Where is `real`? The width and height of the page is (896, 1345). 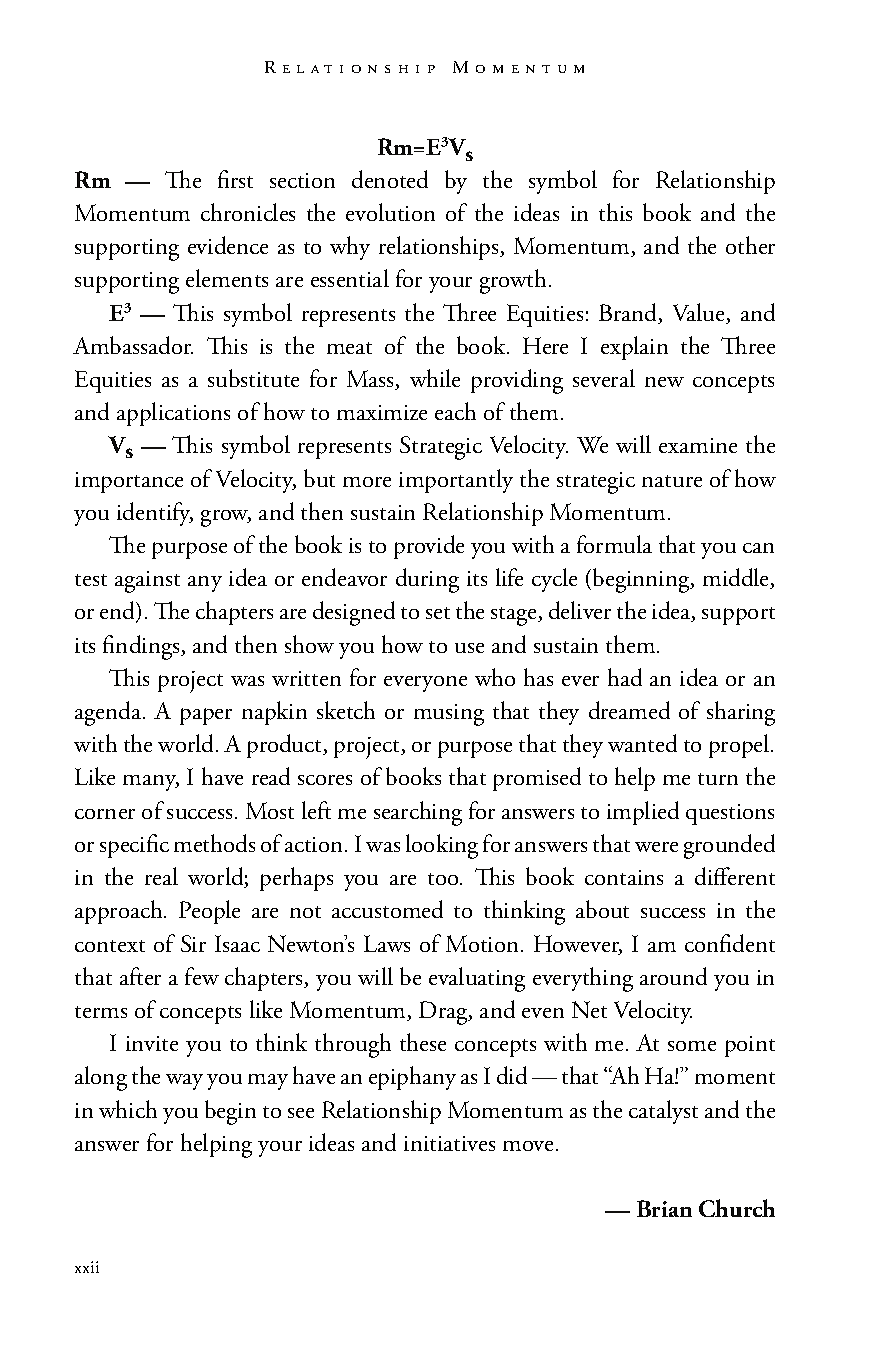 real is located at coordinates (161, 876).
